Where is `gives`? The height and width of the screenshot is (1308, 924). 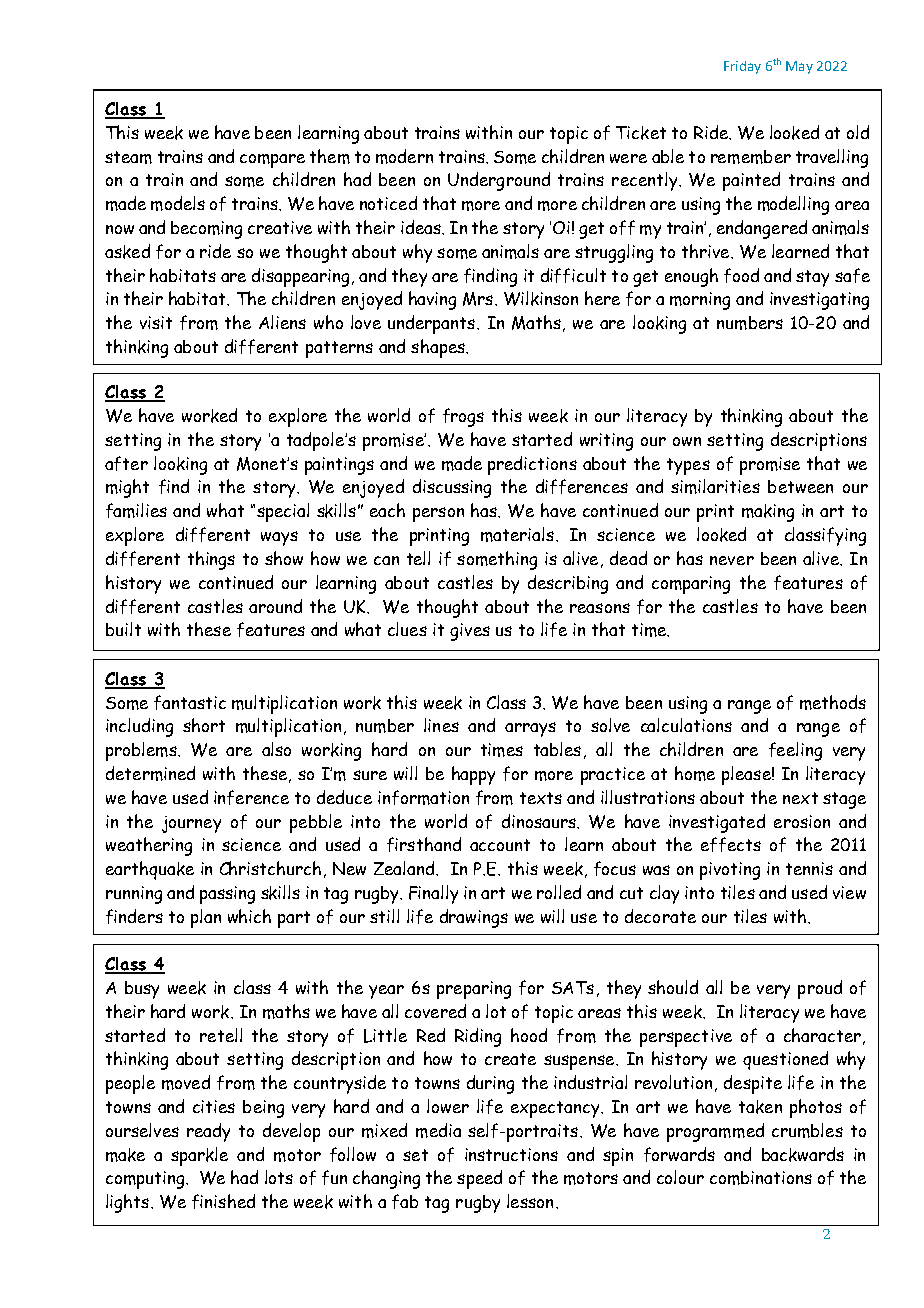 gives is located at coordinates (470, 632).
